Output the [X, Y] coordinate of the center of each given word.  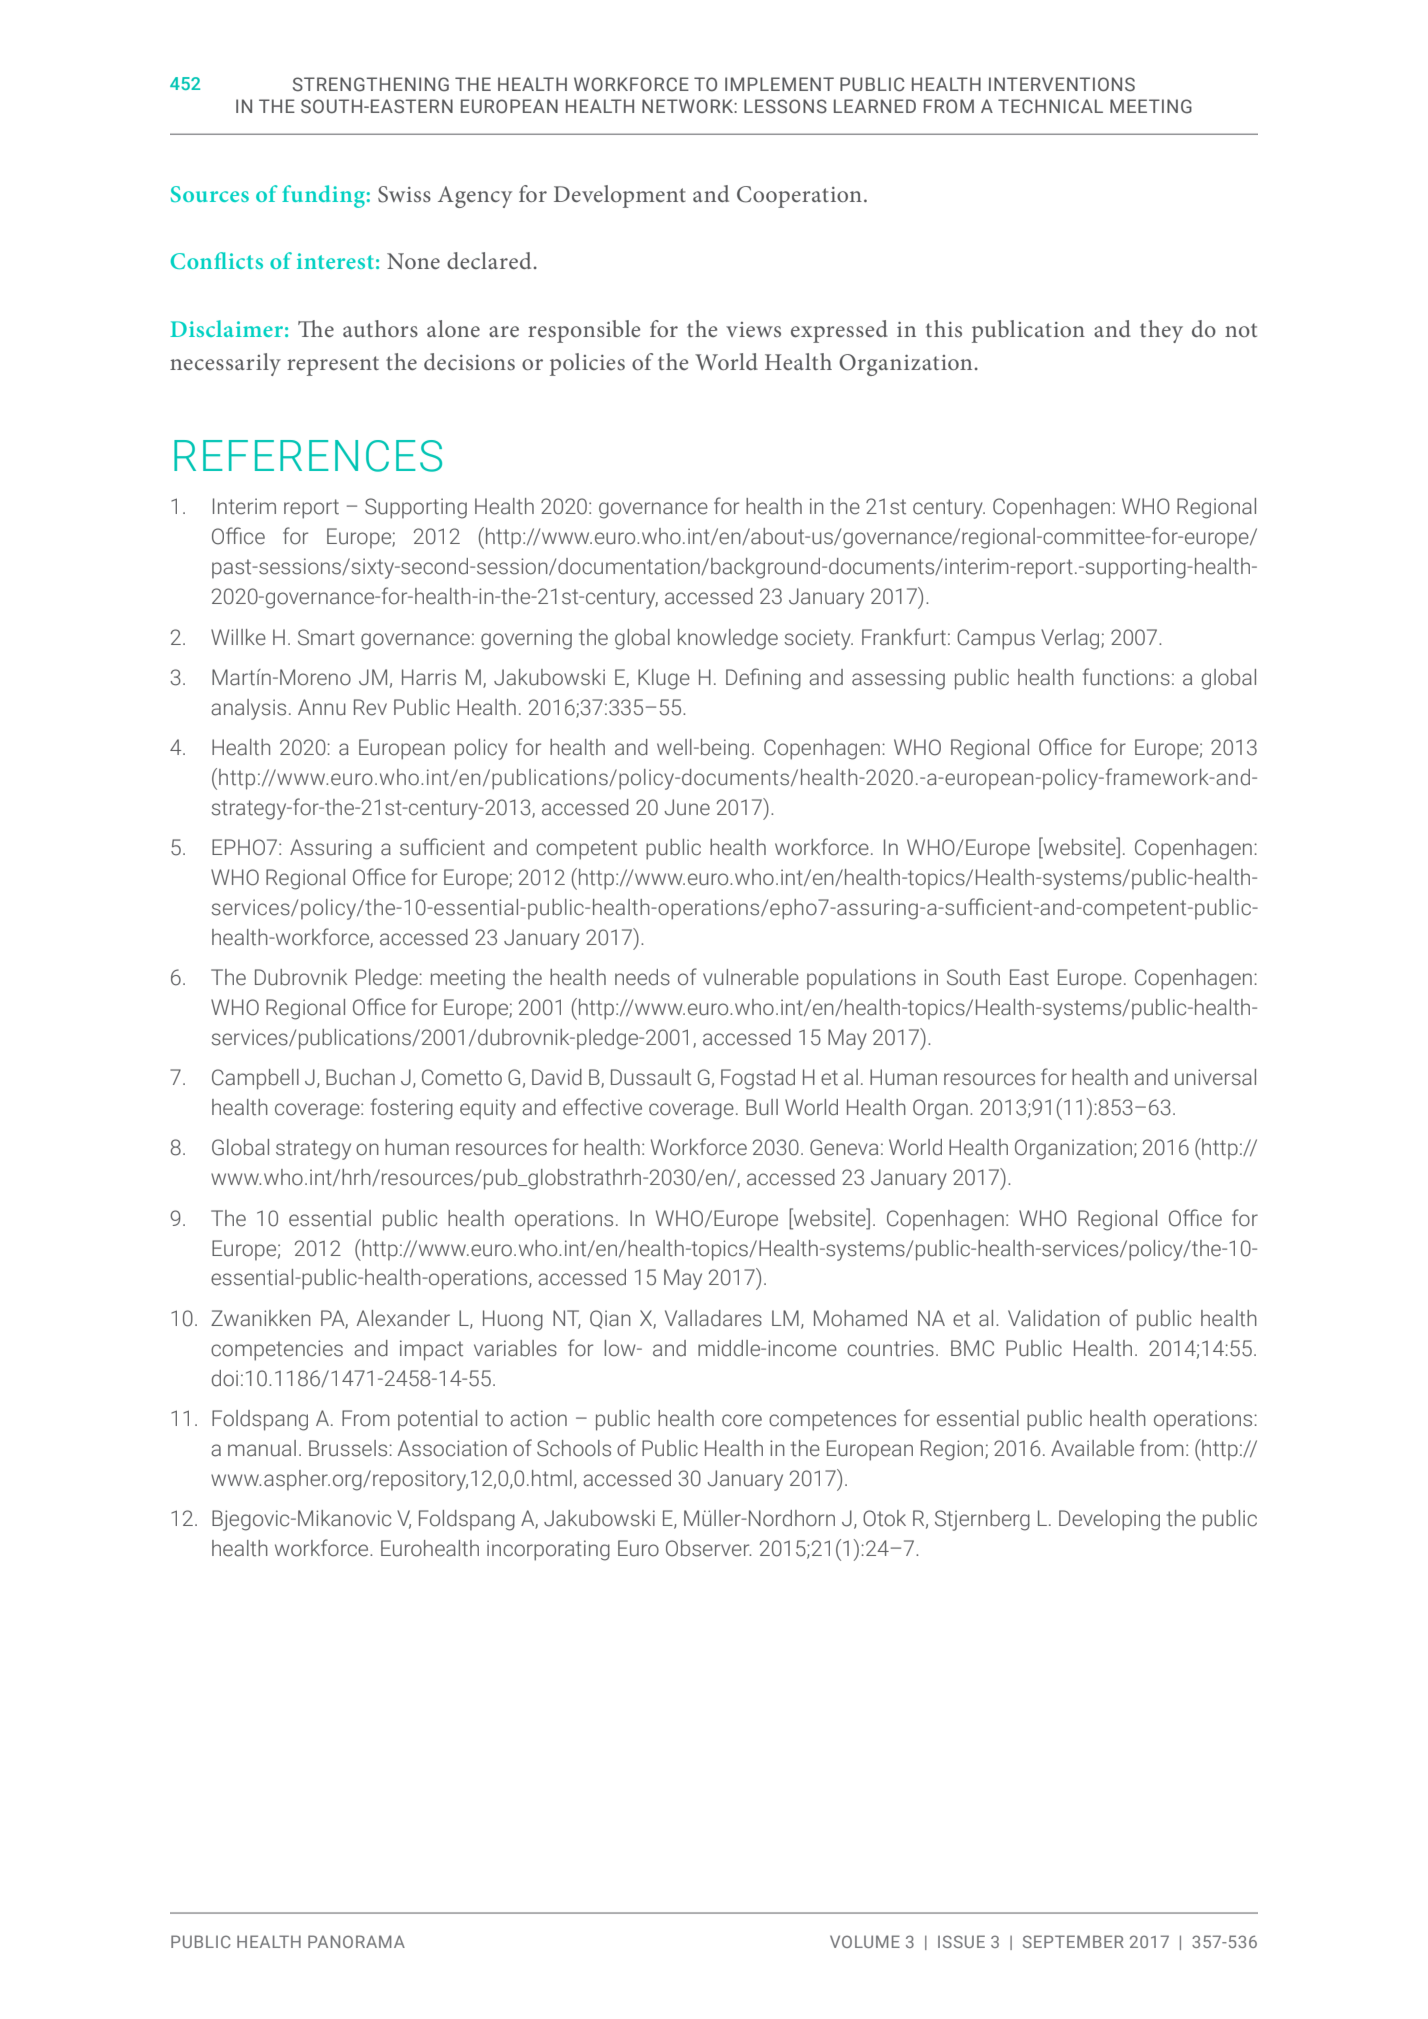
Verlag [1071, 639]
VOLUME [865, 1941]
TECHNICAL [1050, 106]
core [742, 1420]
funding [323, 196]
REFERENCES [308, 456]
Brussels [349, 1448]
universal [1215, 1077]
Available [1092, 1448]
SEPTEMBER [1073, 1941]
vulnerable [751, 977]
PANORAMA [356, 1941]
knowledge [728, 639]
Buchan [360, 1077]
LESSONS [785, 106]
